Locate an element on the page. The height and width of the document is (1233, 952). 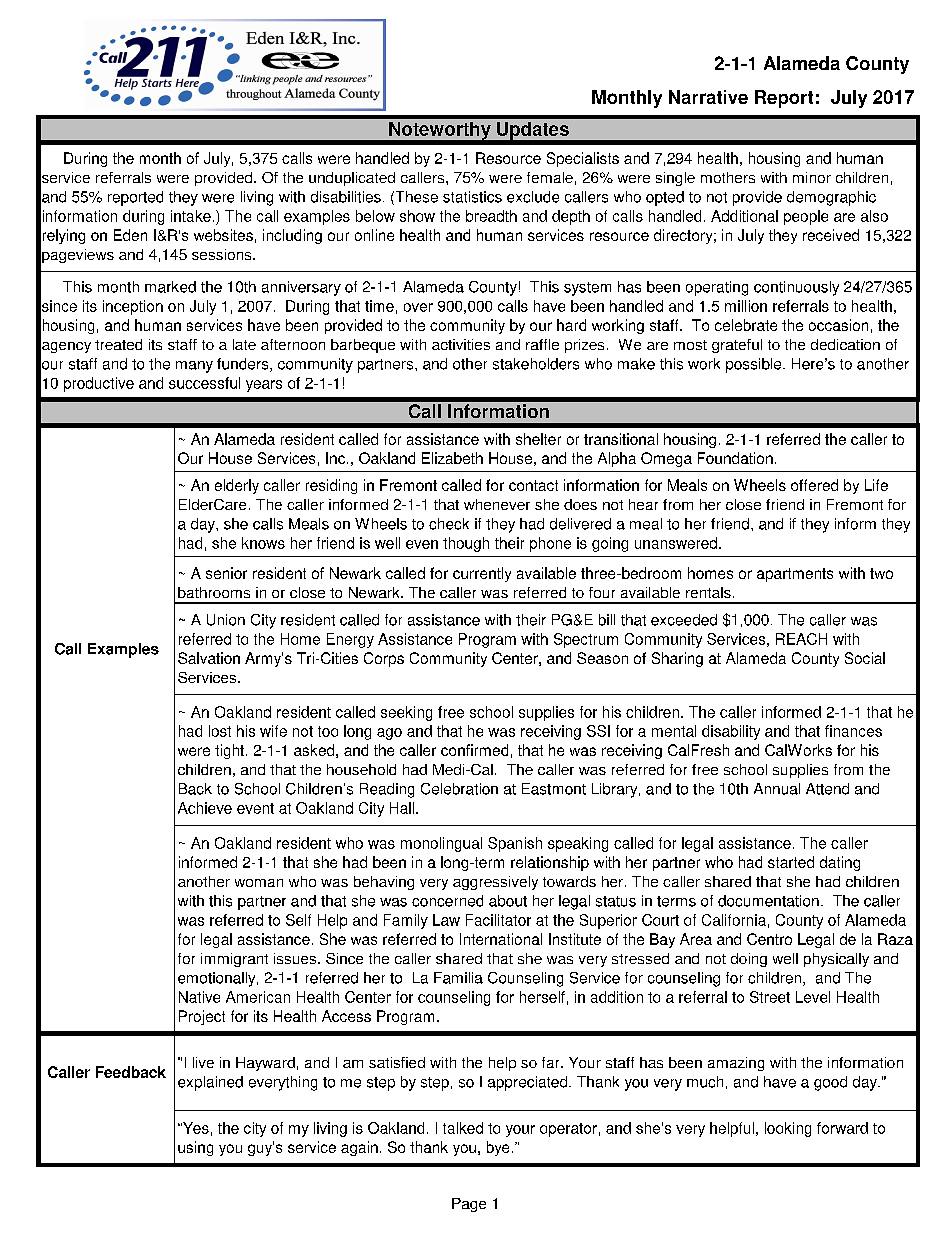
Achieve is located at coordinates (205, 808).
